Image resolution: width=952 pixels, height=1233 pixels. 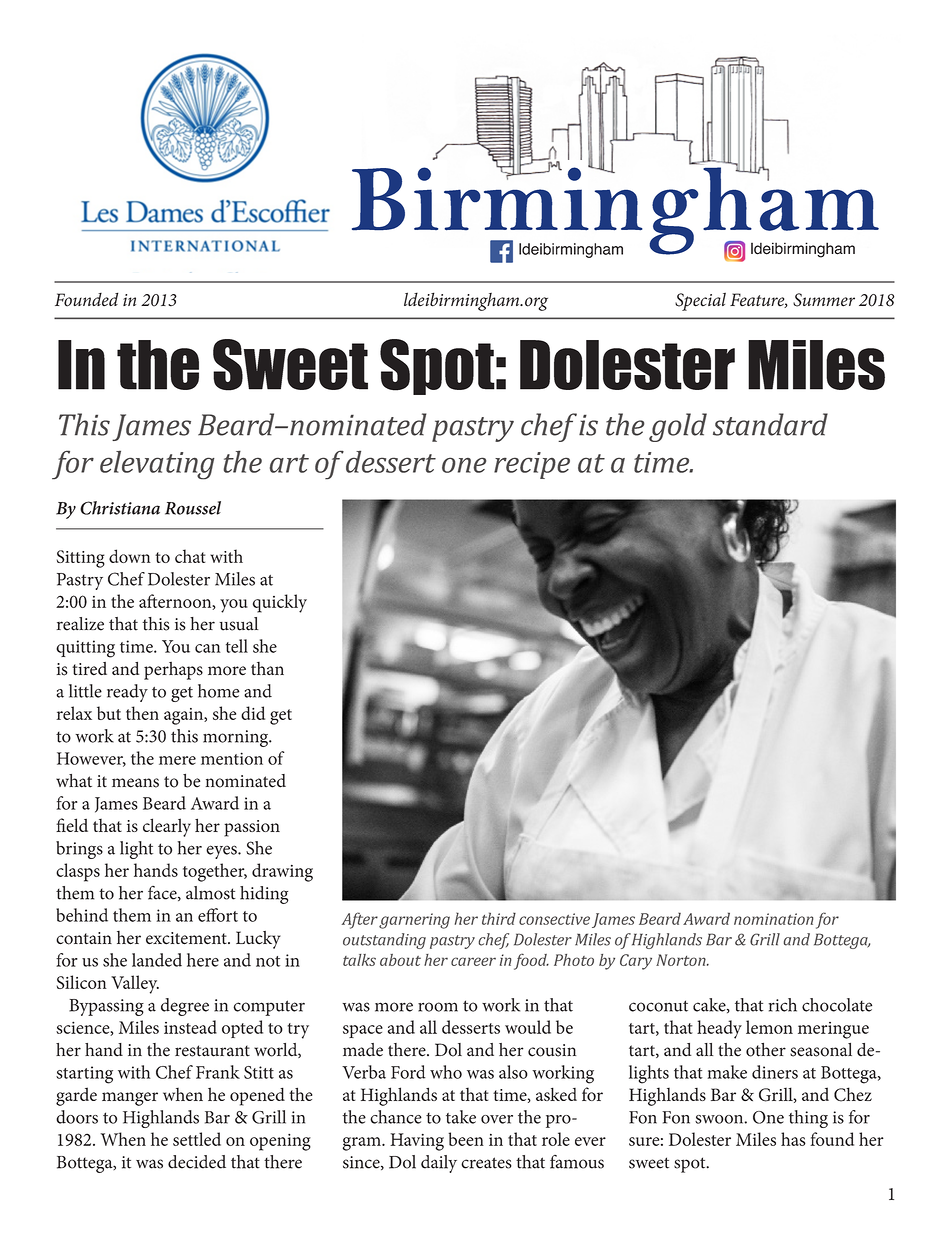 I want to click on recipe, so click(x=532, y=465).
